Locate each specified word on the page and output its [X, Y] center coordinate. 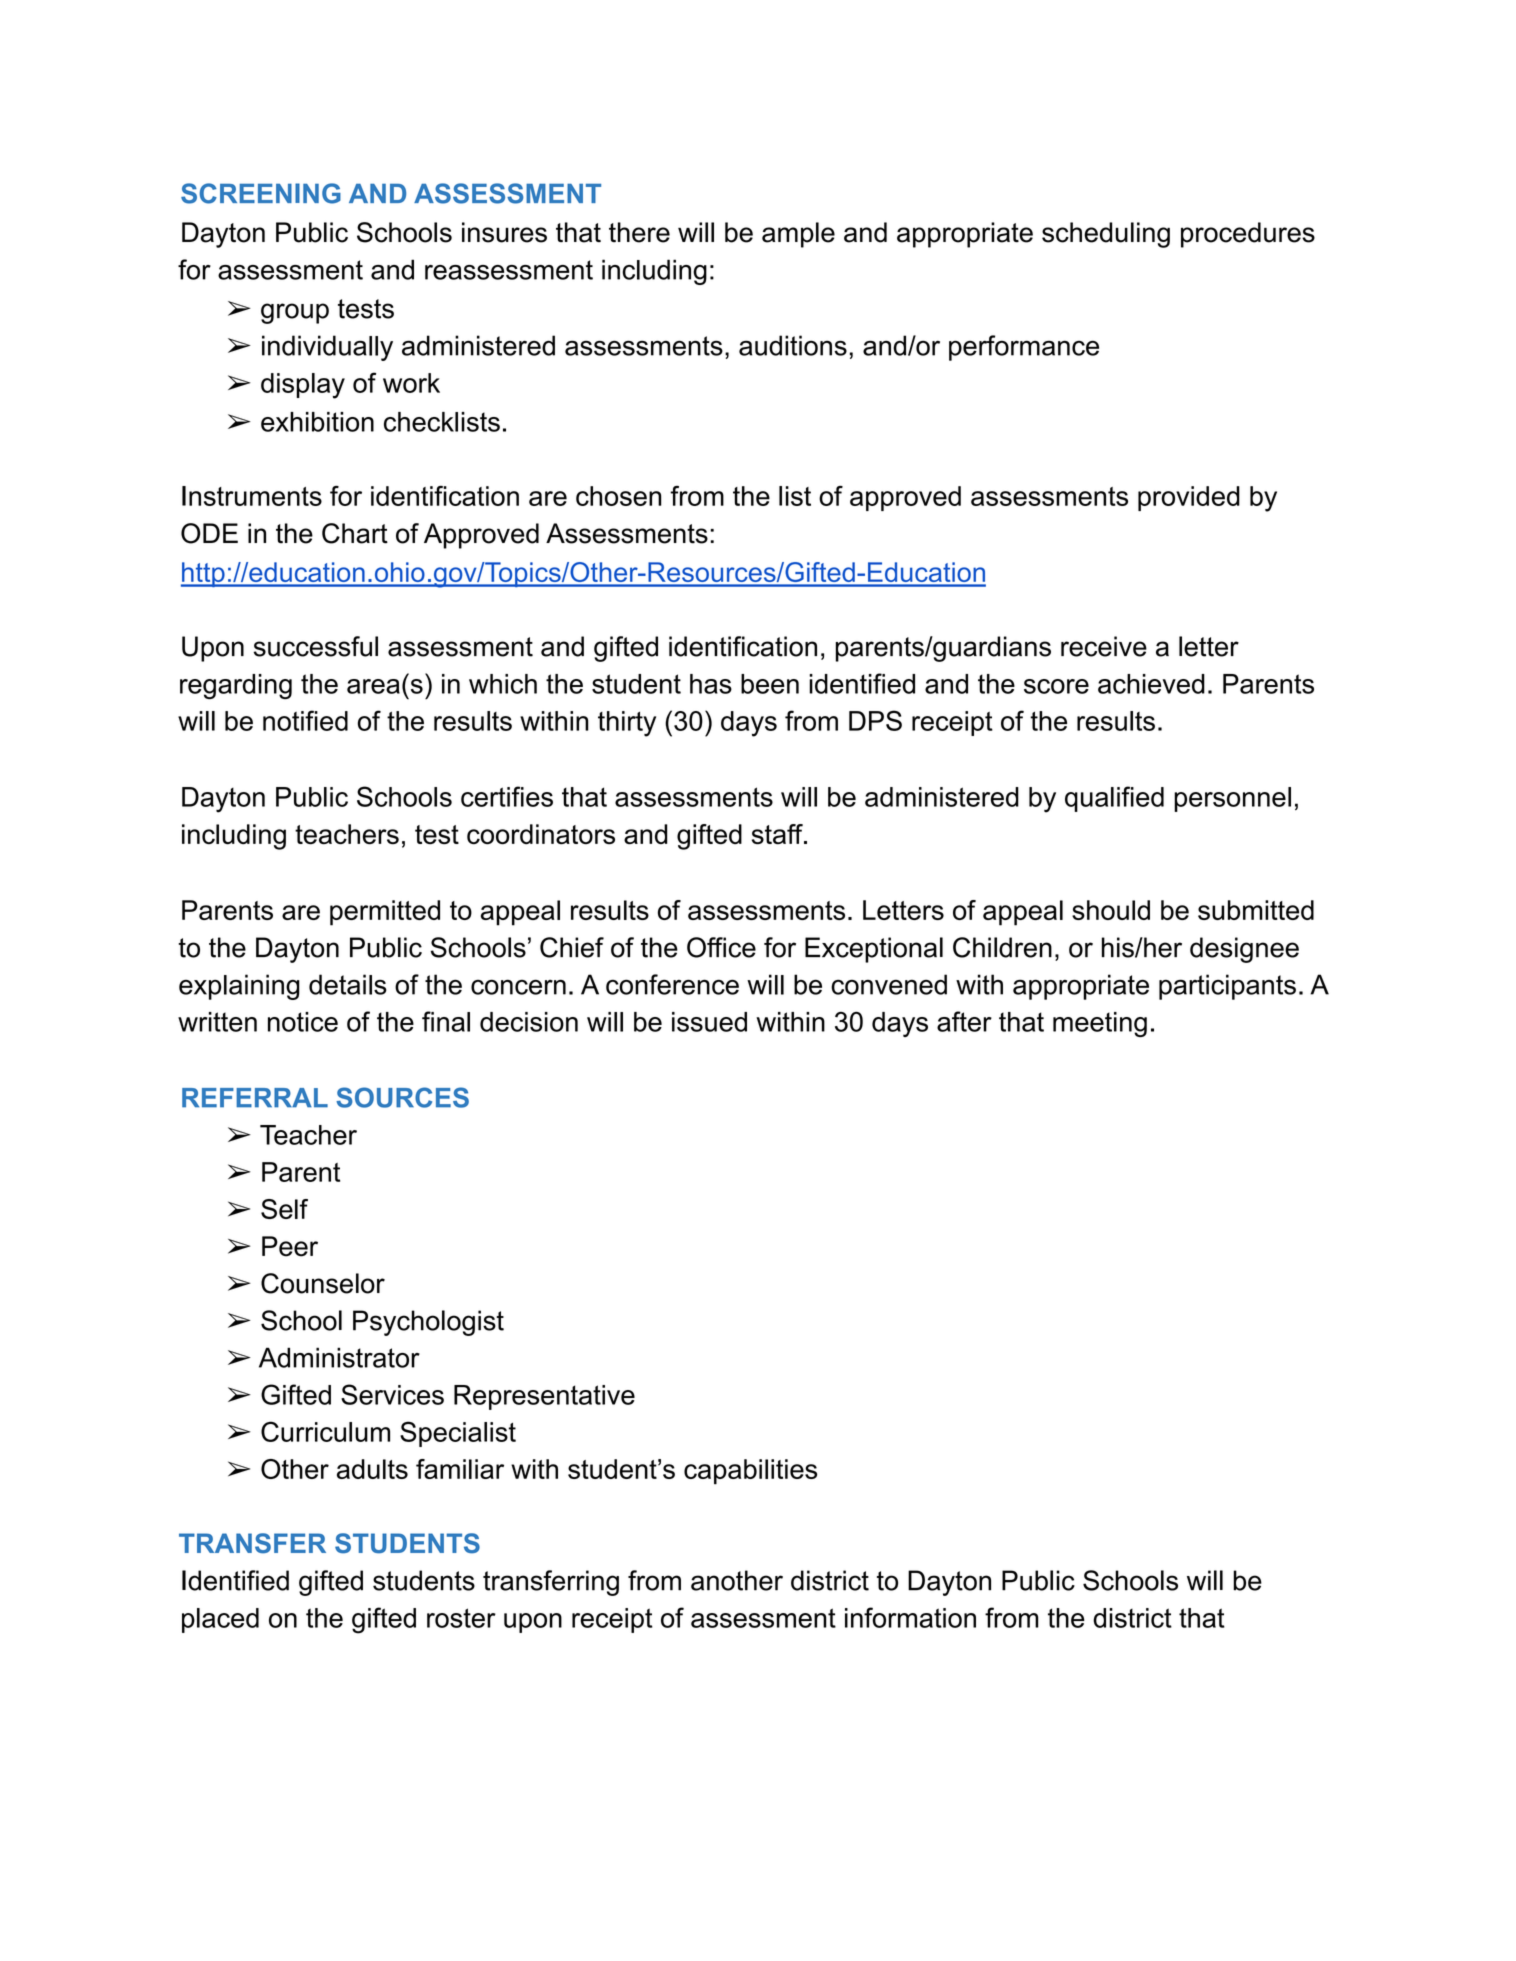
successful [316, 646]
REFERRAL [255, 1098]
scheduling [1106, 235]
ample [798, 235]
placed [220, 1620]
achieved [1151, 684]
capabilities [750, 1472]
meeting [1100, 1024]
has [711, 684]
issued [709, 1022]
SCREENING [261, 193]
